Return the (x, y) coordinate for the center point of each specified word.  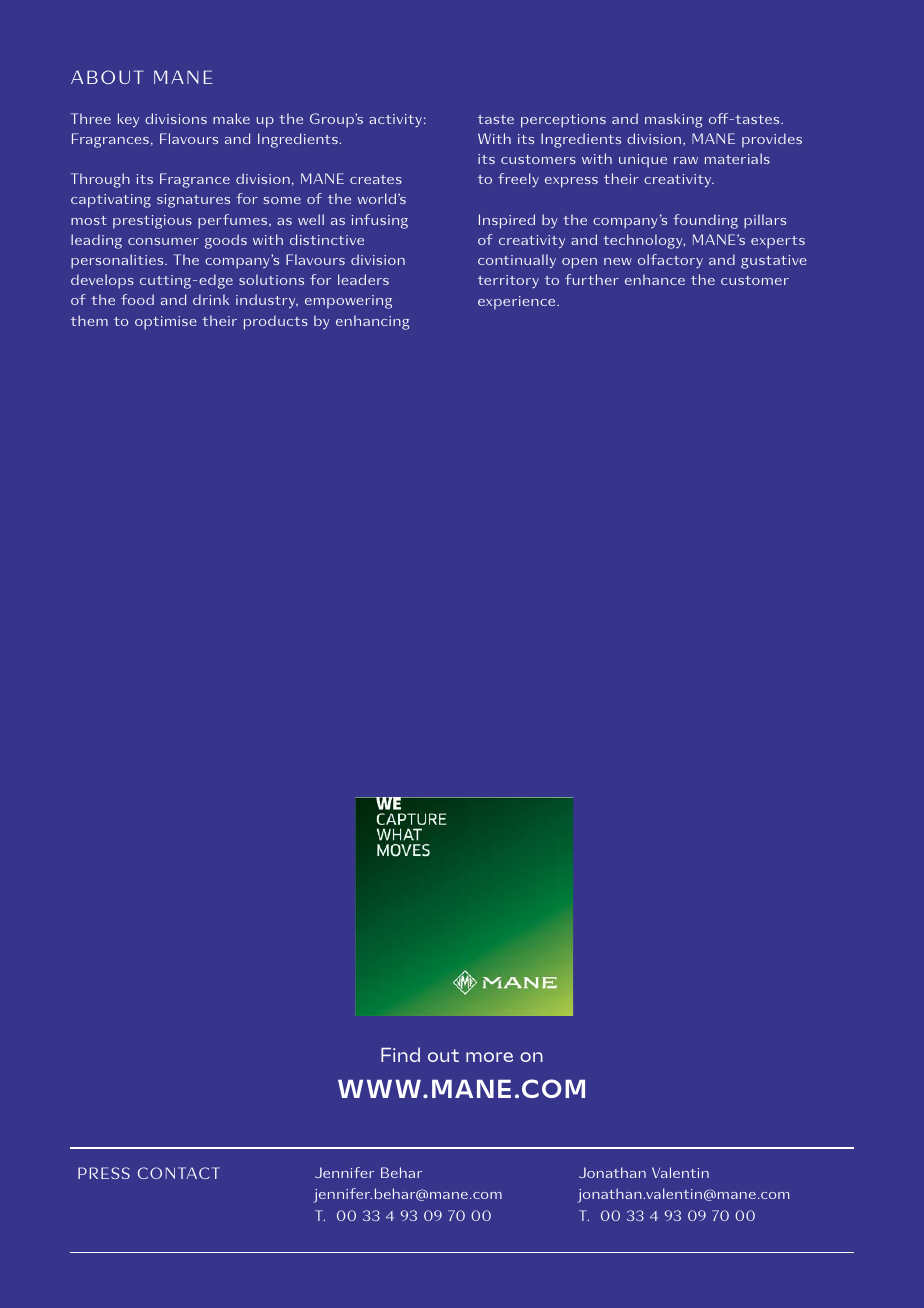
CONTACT (179, 1173)
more (489, 1057)
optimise (166, 323)
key (128, 120)
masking (673, 120)
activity (395, 120)
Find (400, 1054)
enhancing (372, 322)
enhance (655, 279)
